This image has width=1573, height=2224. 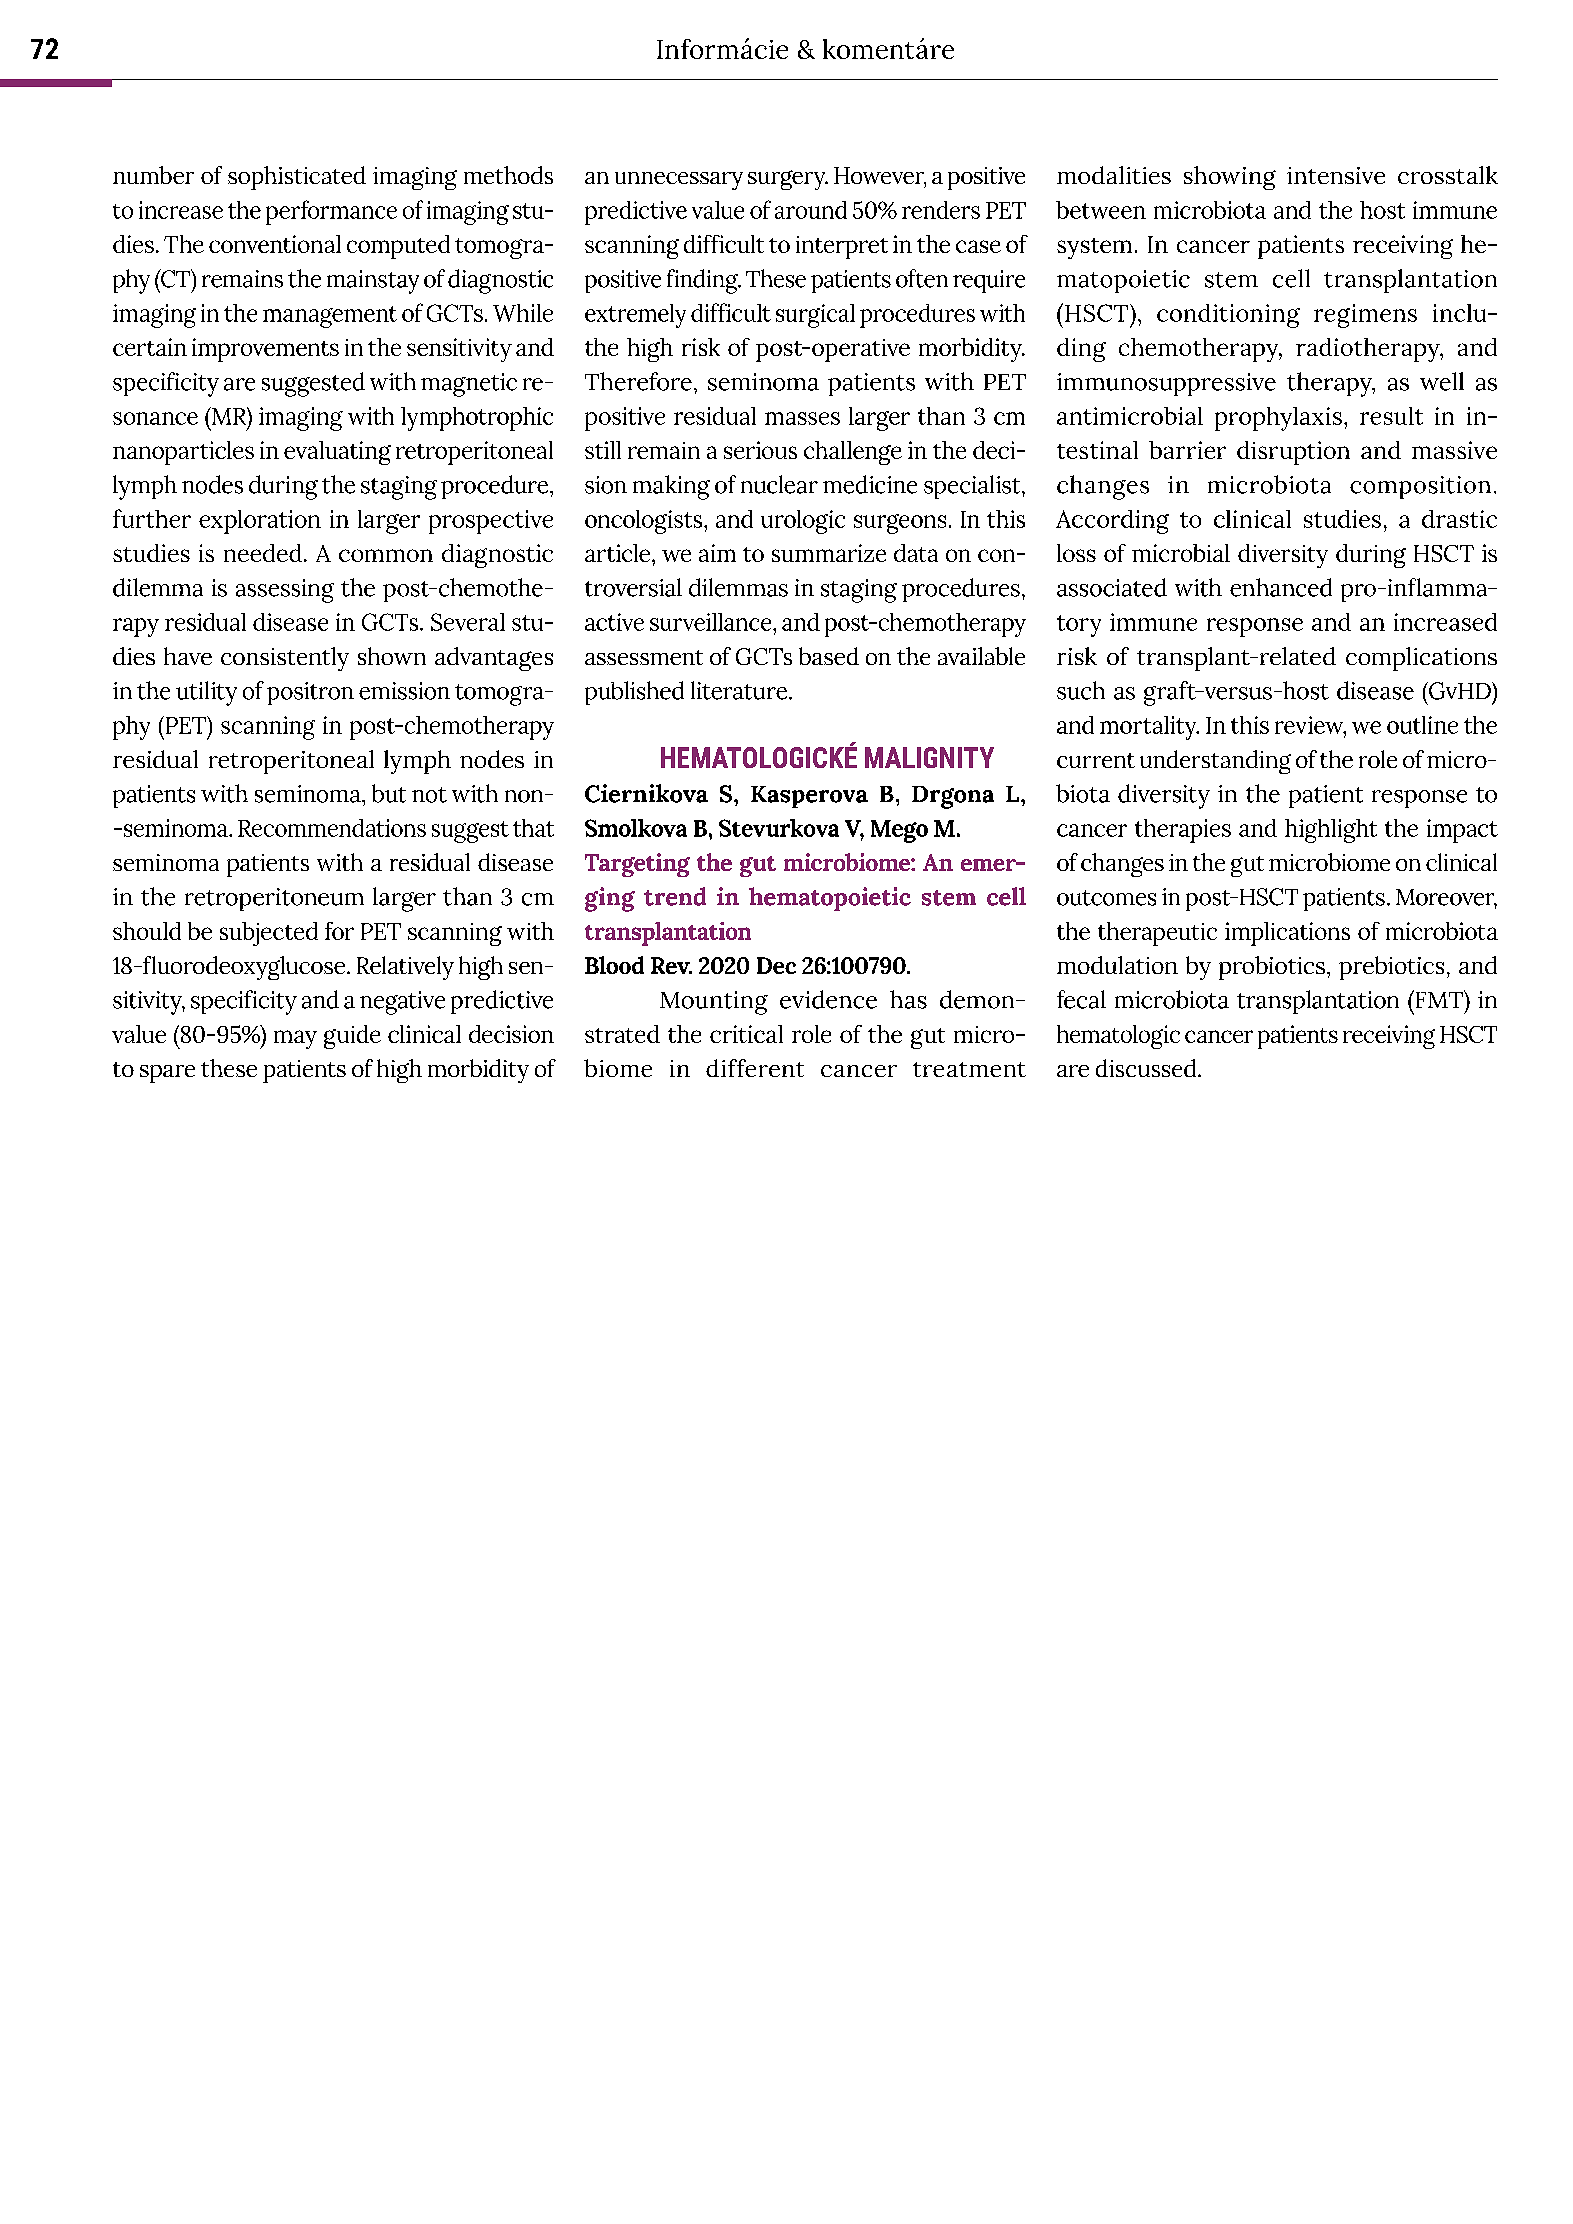 What do you see at coordinates (295, 1039) in the image?
I see `may` at bounding box center [295, 1039].
